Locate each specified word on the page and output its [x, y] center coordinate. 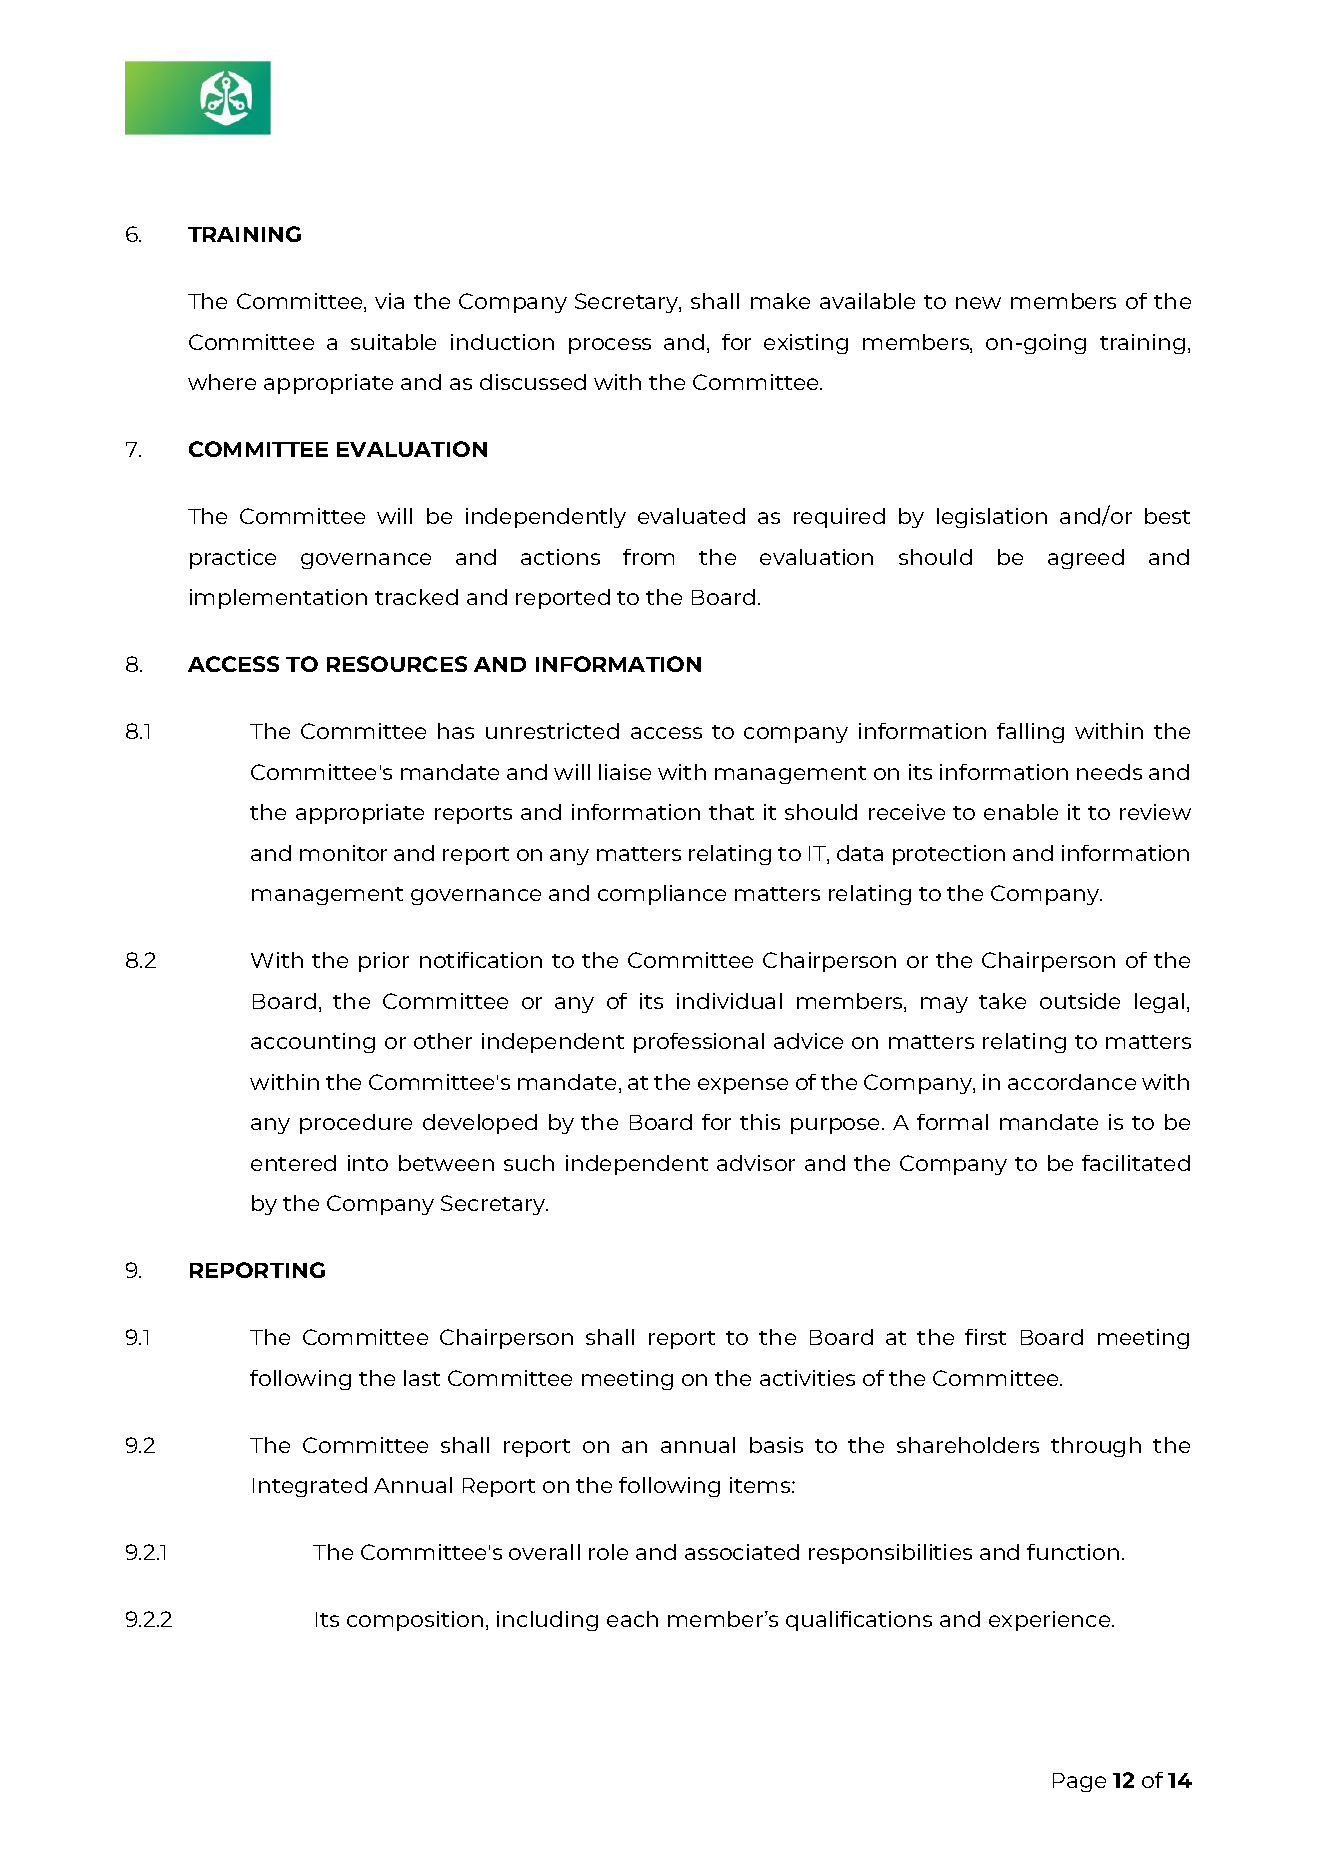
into [368, 1163]
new [978, 303]
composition [415, 1621]
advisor [756, 1163]
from [648, 557]
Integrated [310, 1487]
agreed [1086, 559]
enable [1021, 812]
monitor [343, 853]
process [610, 346]
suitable [393, 342]
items [761, 1485]
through [1096, 1447]
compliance [662, 895]
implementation [278, 599]
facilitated [1136, 1163]
